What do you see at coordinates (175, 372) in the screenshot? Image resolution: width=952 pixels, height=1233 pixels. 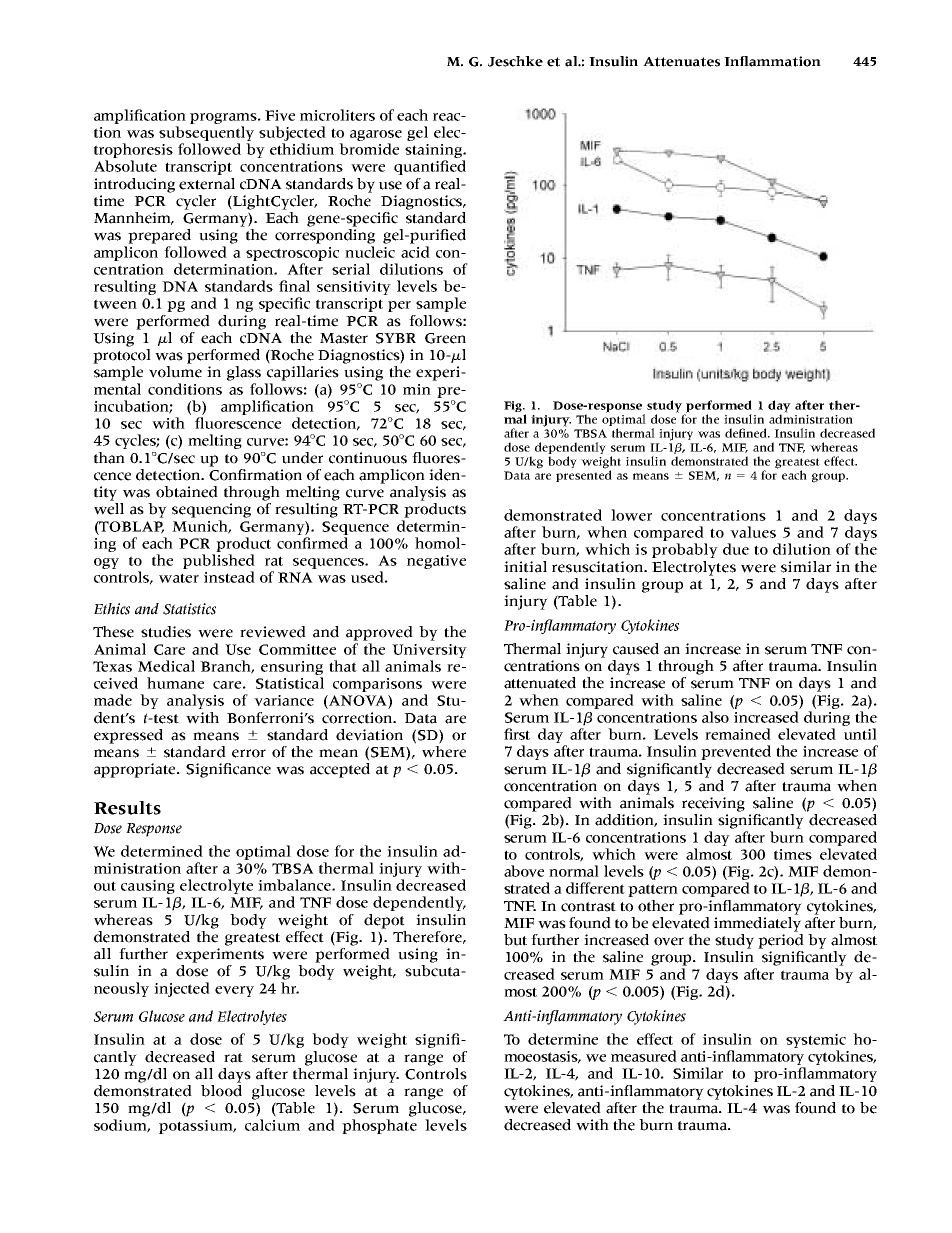 I see `volume` at bounding box center [175, 372].
